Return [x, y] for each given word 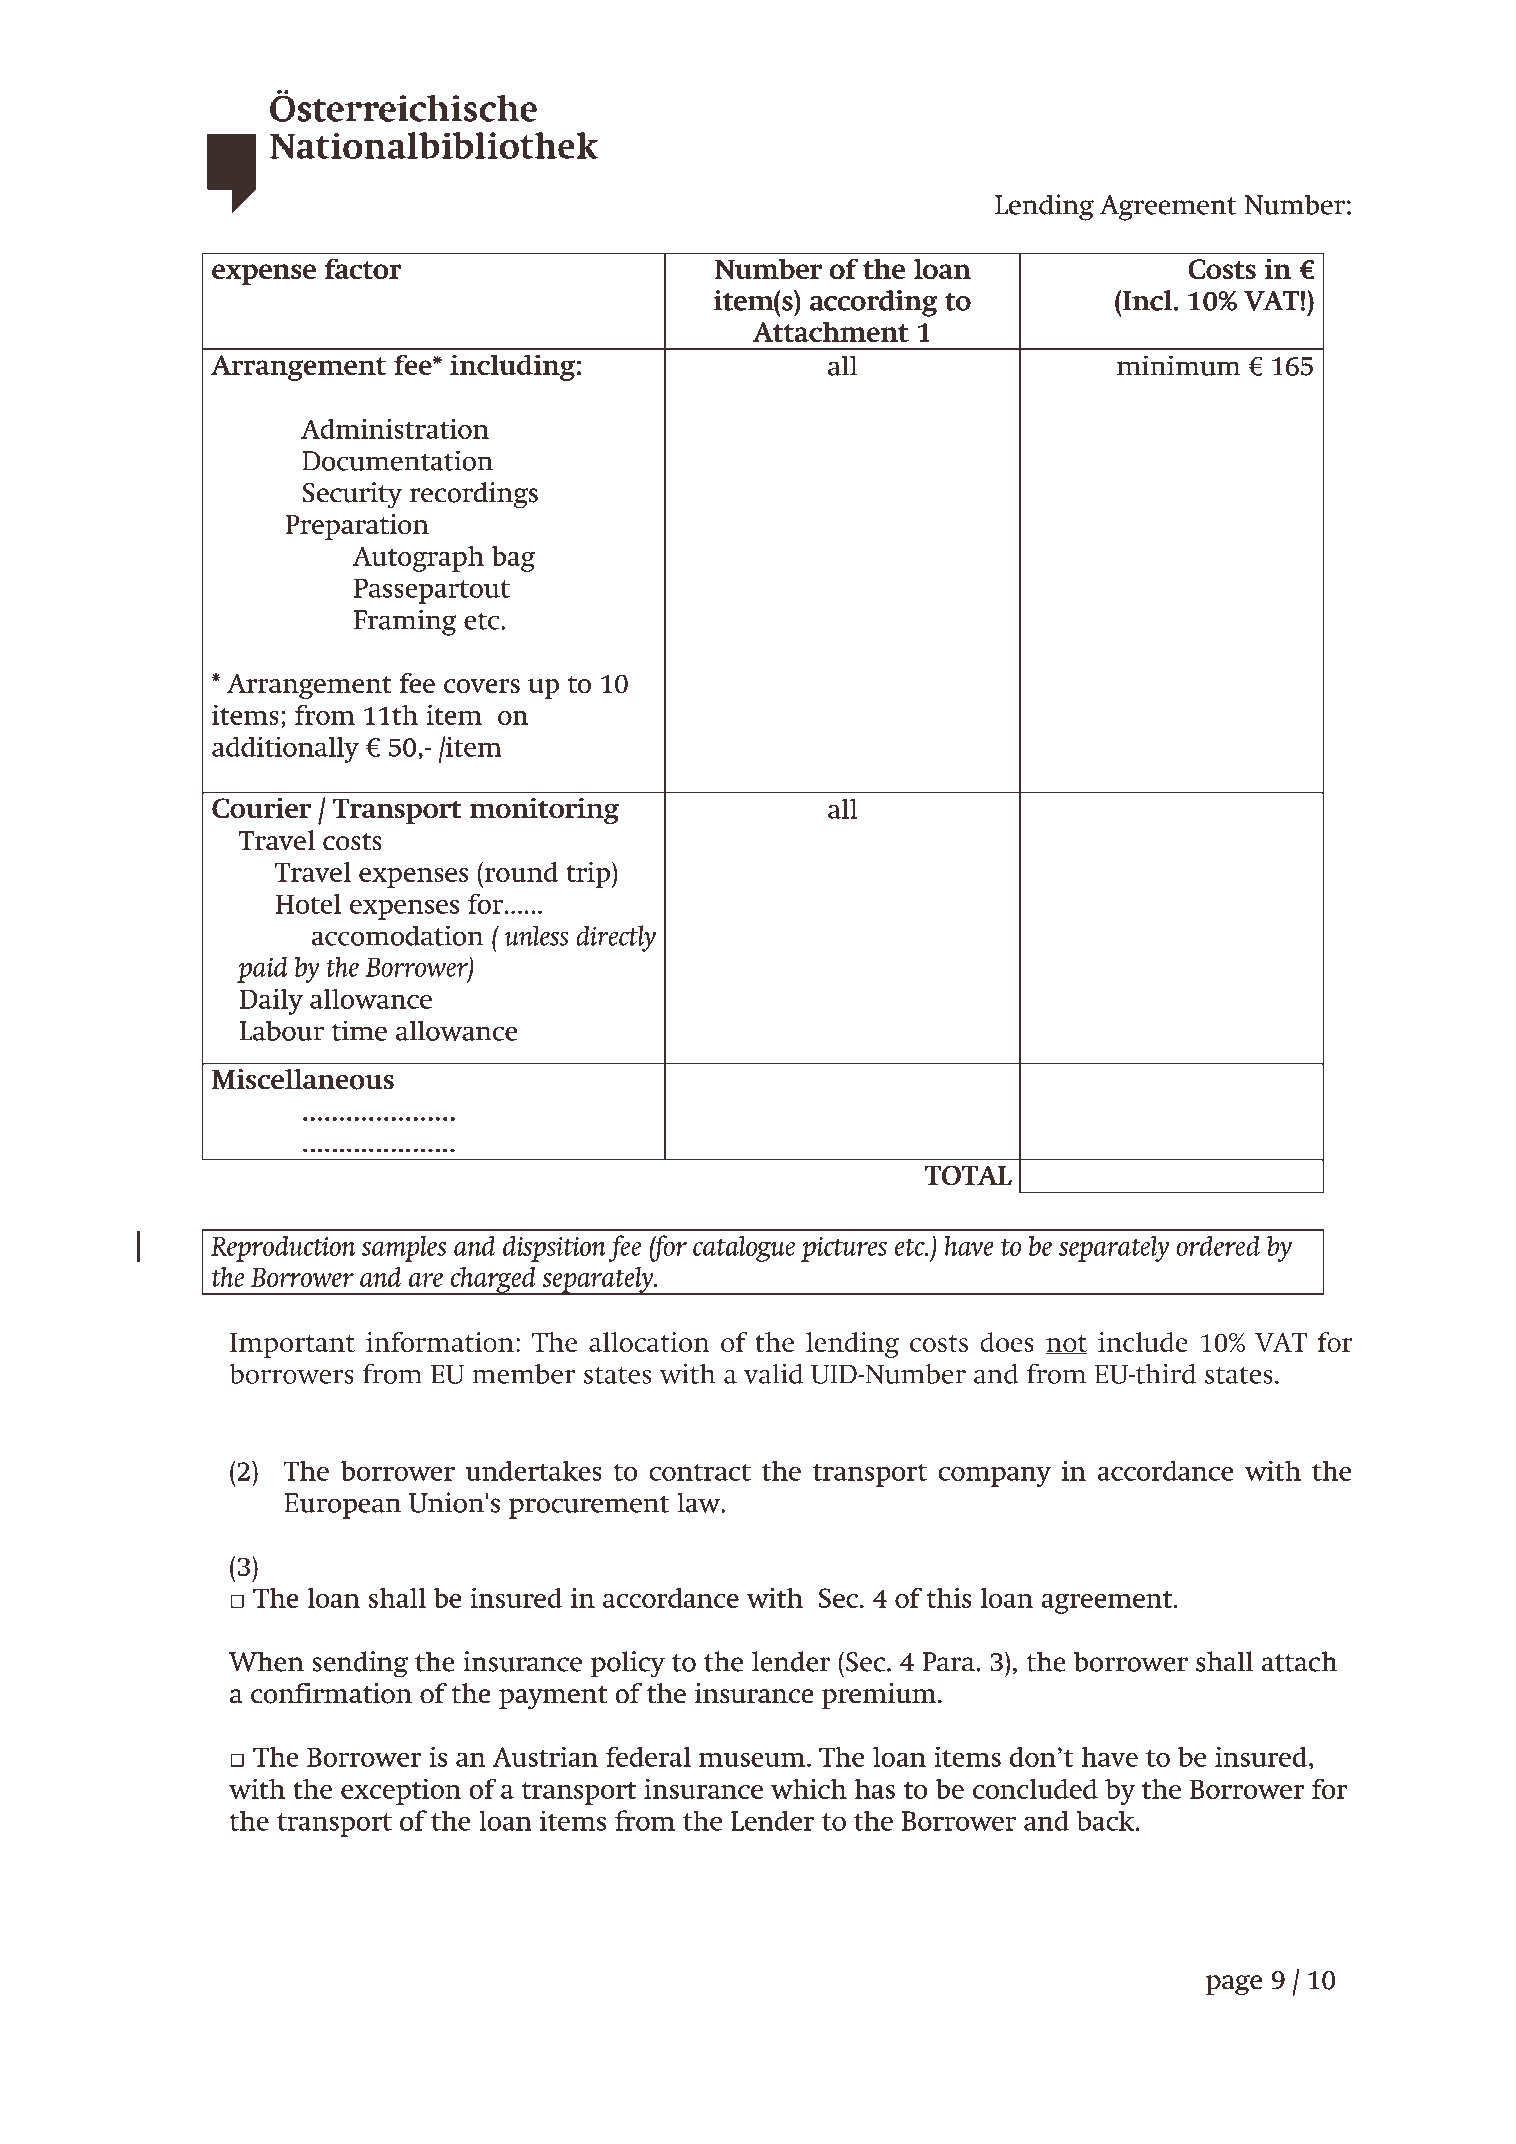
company [994, 1476]
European [342, 1506]
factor [363, 268]
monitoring [544, 811]
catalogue [744, 1249]
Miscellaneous [303, 1079]
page [1234, 1985]
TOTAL [968, 1175]
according [874, 303]
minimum [1179, 365]
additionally [285, 749]
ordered [1218, 1246]
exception [401, 1792]
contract [700, 1472]
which [809, 1789]
